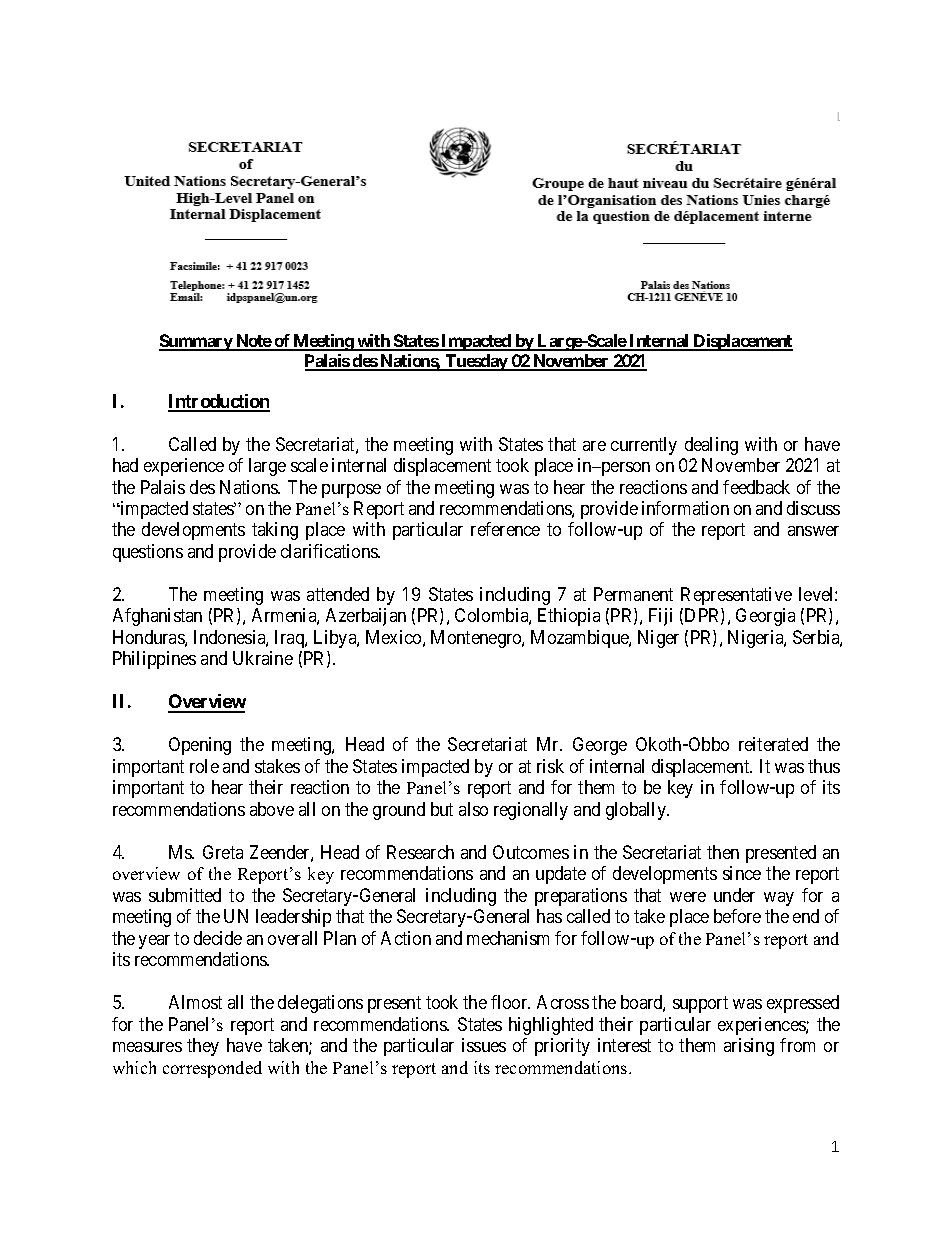 This screenshot has width=952, height=1233. I want to click on Summary, so click(196, 342).
